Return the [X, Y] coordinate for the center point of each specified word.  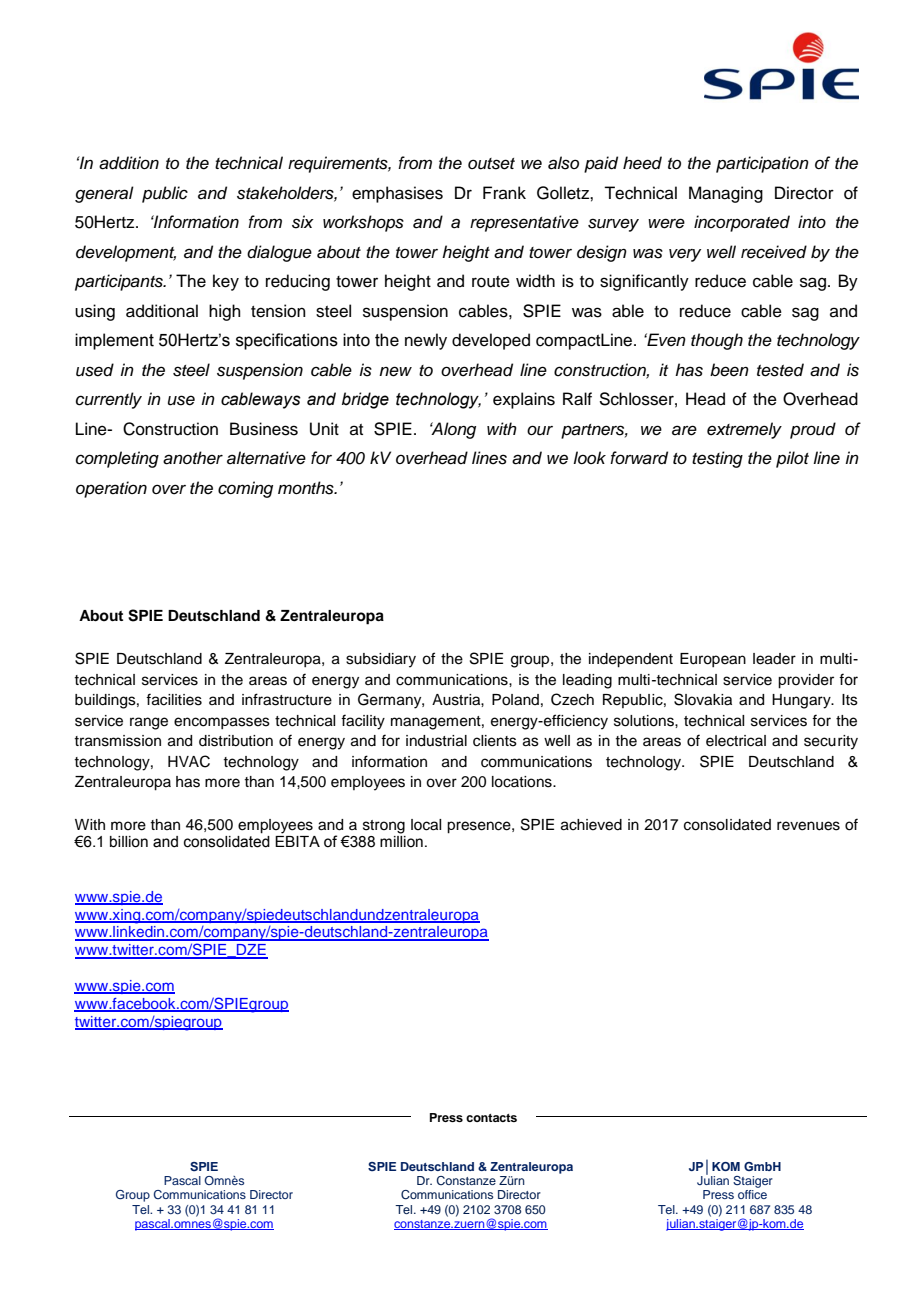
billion [129, 842]
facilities [174, 699]
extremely [744, 430]
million [401, 842]
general [104, 194]
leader [774, 659]
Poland [515, 700]
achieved [591, 825]
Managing [726, 194]
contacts [491, 1118]
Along [453, 430]
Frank [504, 192]
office [752, 1194]
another [193, 458]
